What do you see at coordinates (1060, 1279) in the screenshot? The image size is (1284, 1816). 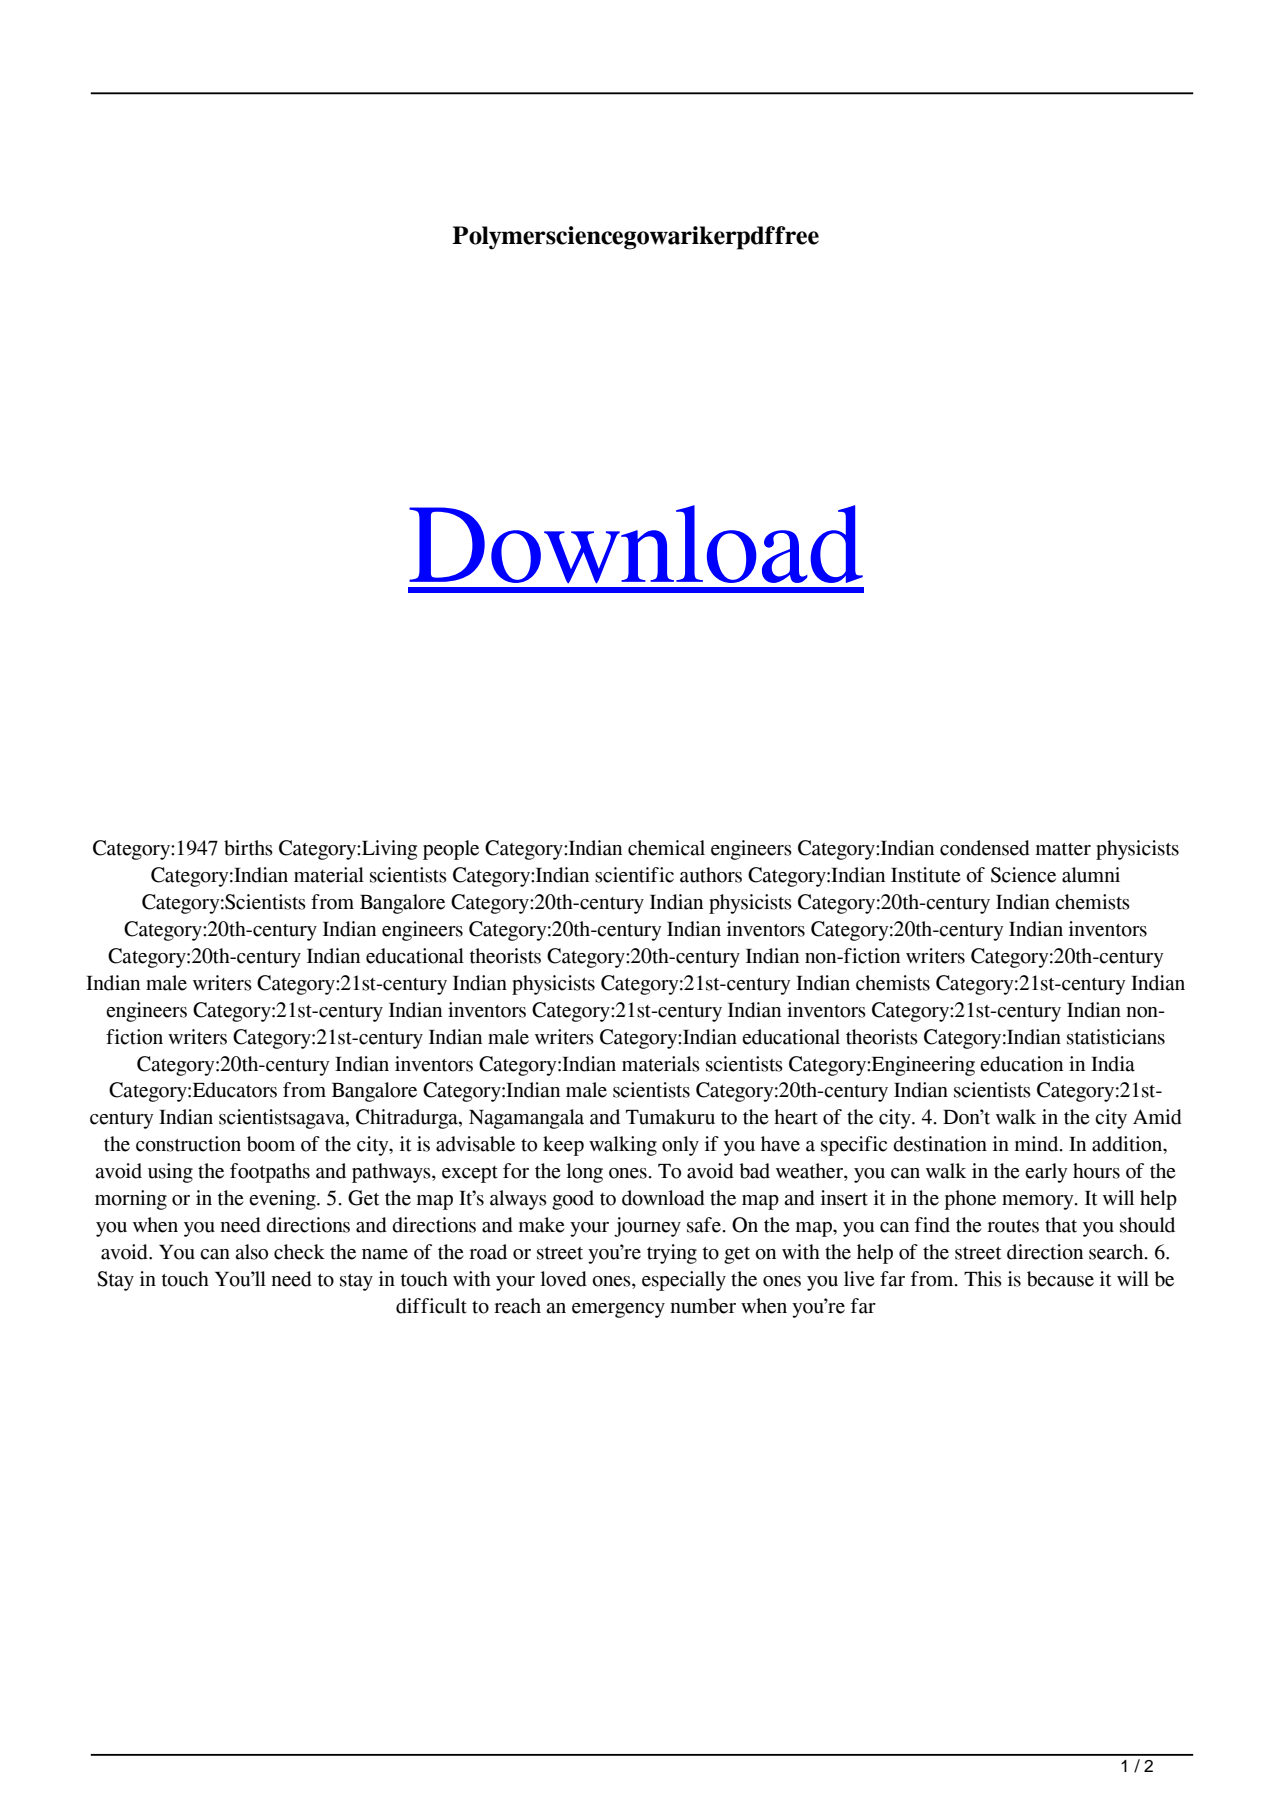 I see `because` at bounding box center [1060, 1279].
